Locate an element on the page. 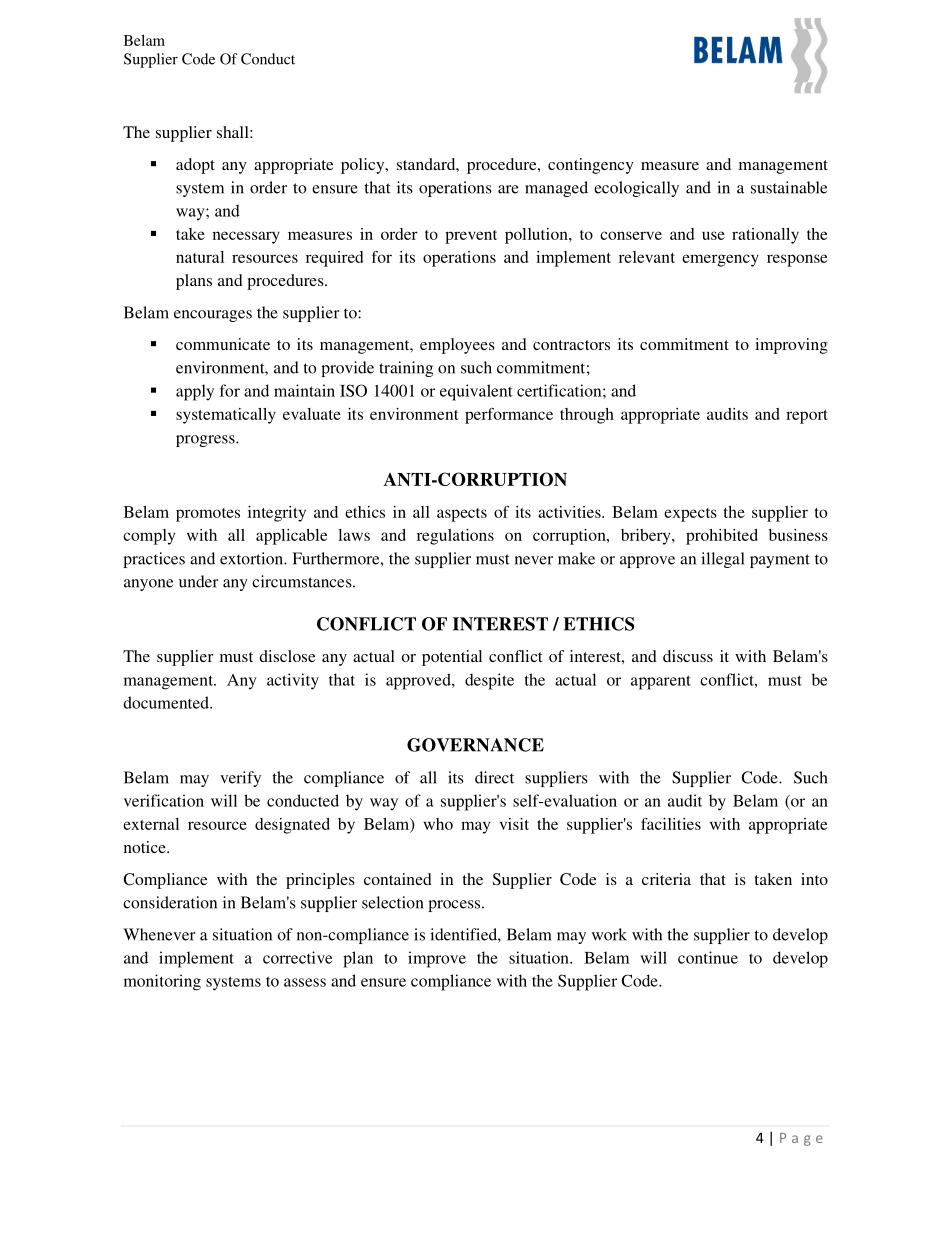 The image size is (952, 1233). despite is located at coordinates (489, 681).
